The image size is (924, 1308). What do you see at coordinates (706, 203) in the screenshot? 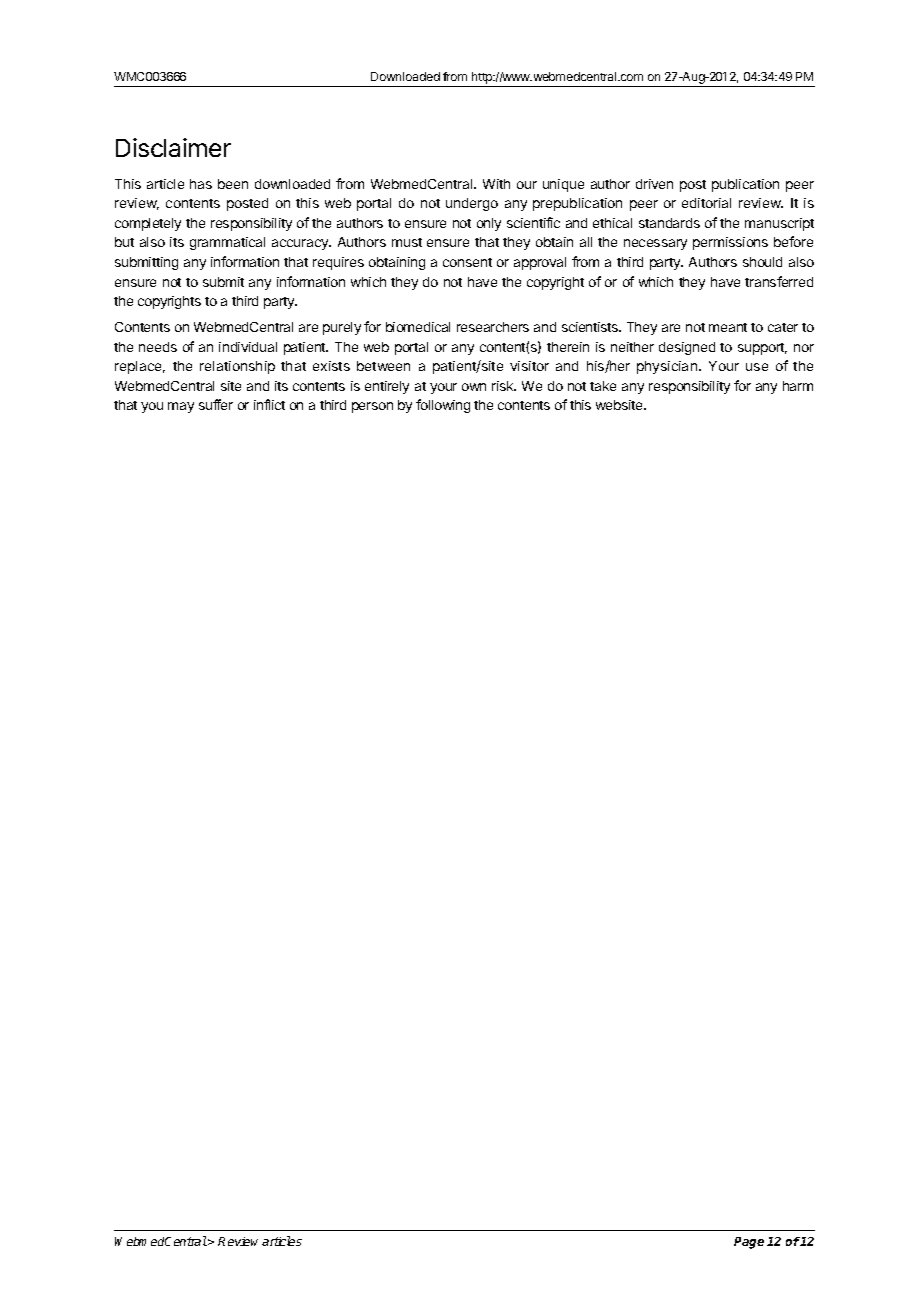
I see `editorial` at bounding box center [706, 203].
